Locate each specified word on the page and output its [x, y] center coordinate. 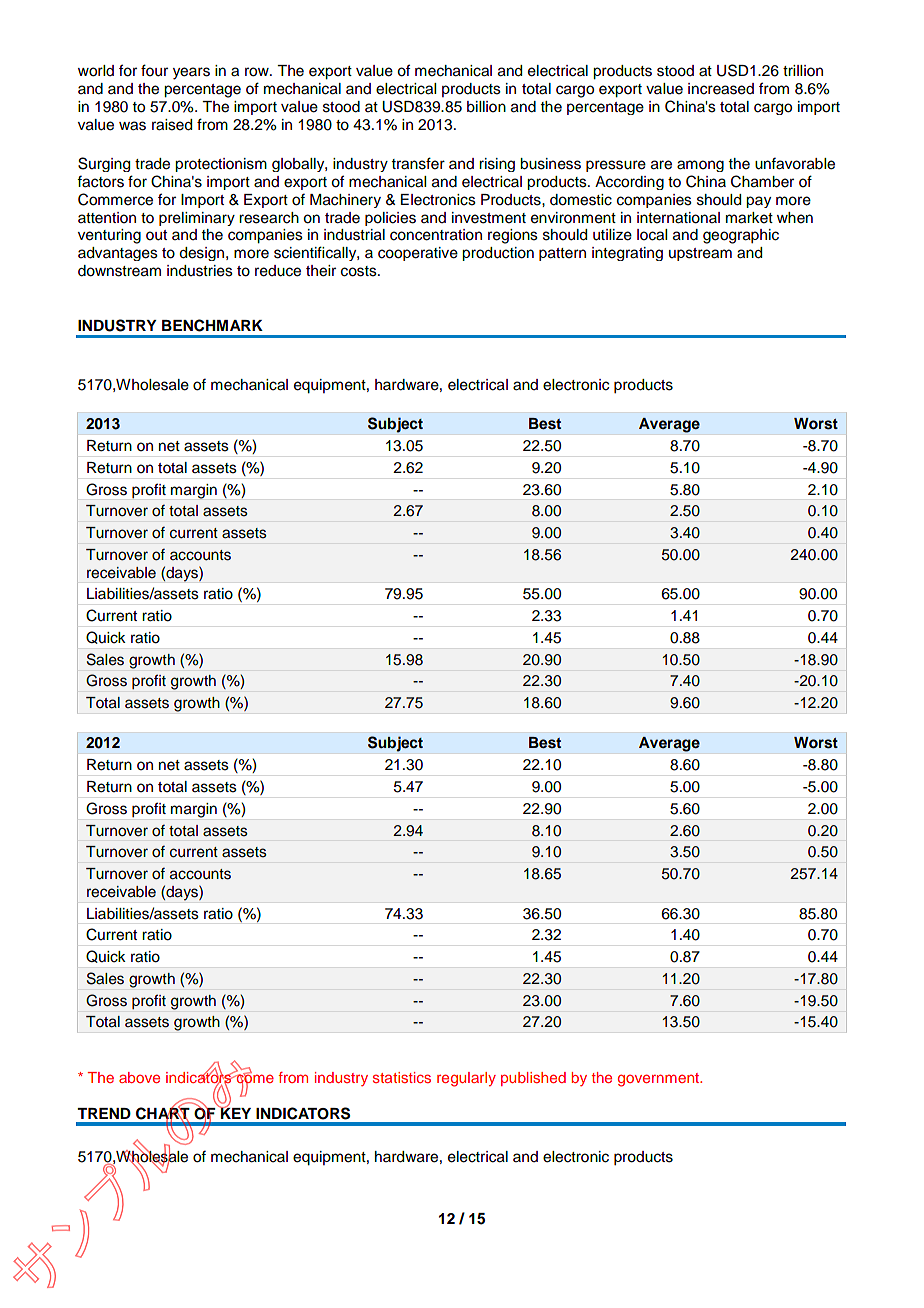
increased [721, 89]
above [139, 1077]
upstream [700, 254]
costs [360, 271]
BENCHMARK [212, 325]
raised [172, 125]
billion [486, 107]
